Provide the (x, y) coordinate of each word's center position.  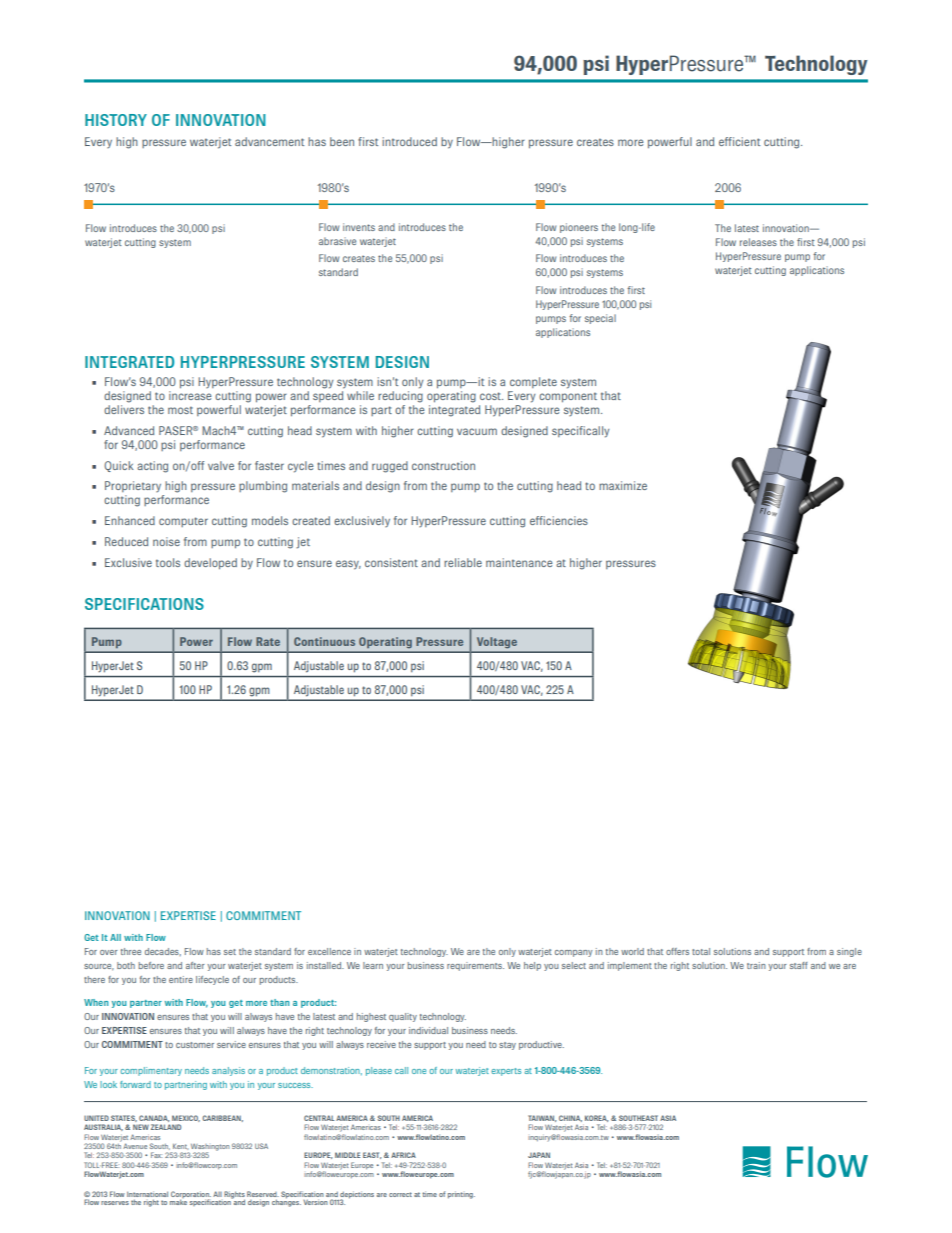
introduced (409, 141)
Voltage (497, 642)
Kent (180, 1147)
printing (461, 1195)
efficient (739, 141)
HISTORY (116, 120)
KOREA (597, 1118)
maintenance (519, 562)
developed (210, 563)
